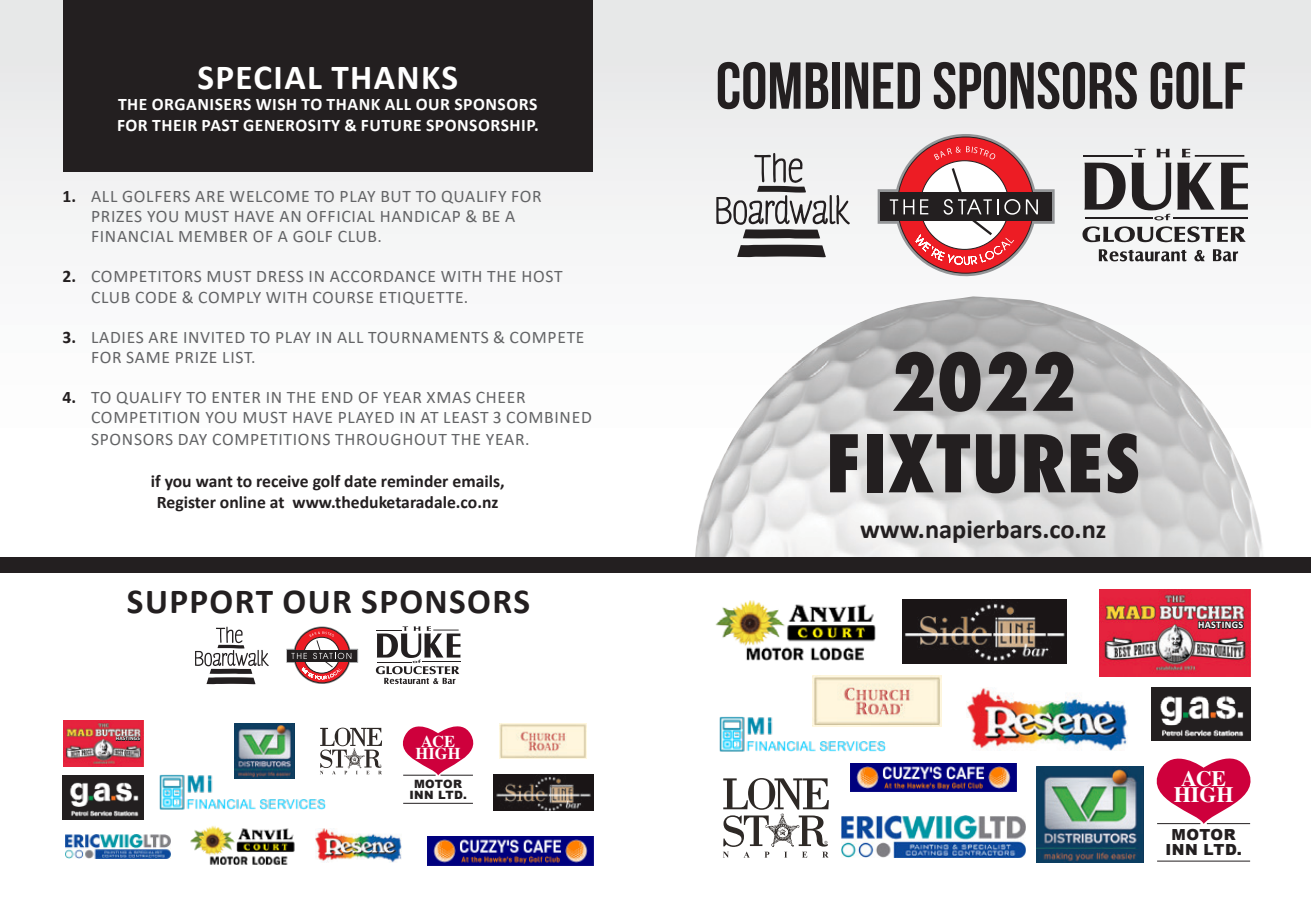 This screenshot has height=924, width=1311. What do you see at coordinates (193, 439) in the screenshot?
I see `DAY` at bounding box center [193, 439].
